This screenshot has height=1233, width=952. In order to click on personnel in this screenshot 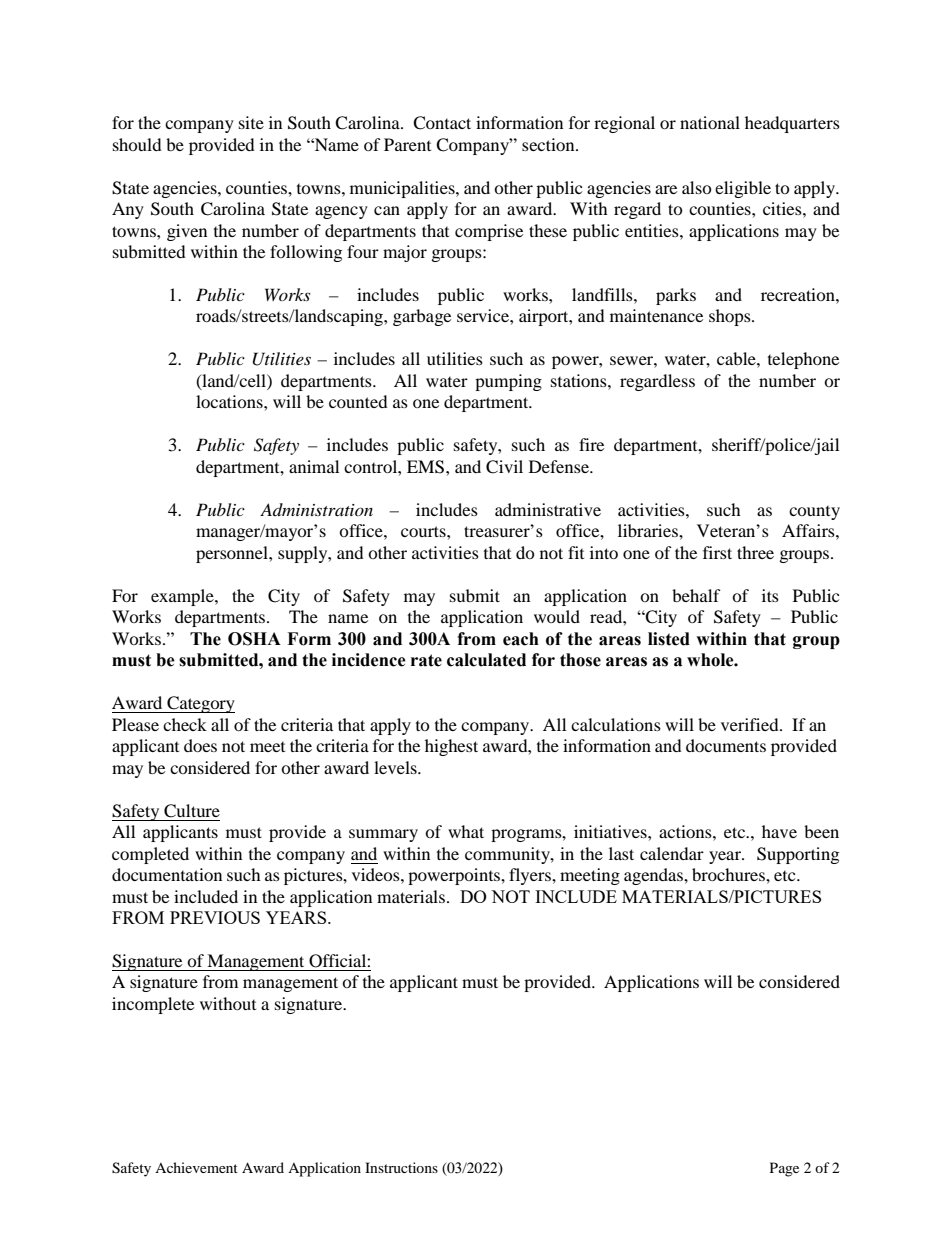, I will do `click(233, 554)`.
